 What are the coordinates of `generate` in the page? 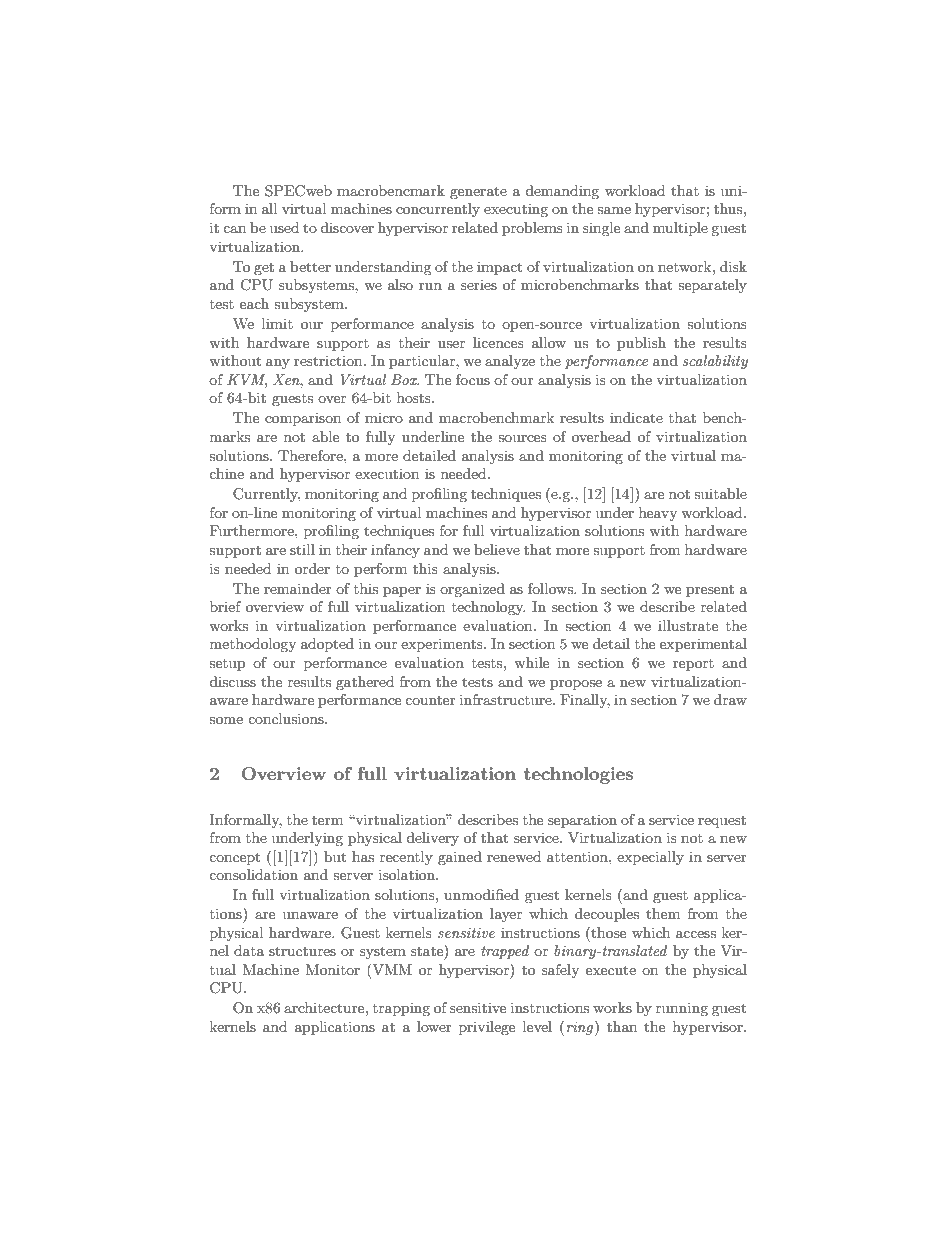 It's located at (478, 192).
